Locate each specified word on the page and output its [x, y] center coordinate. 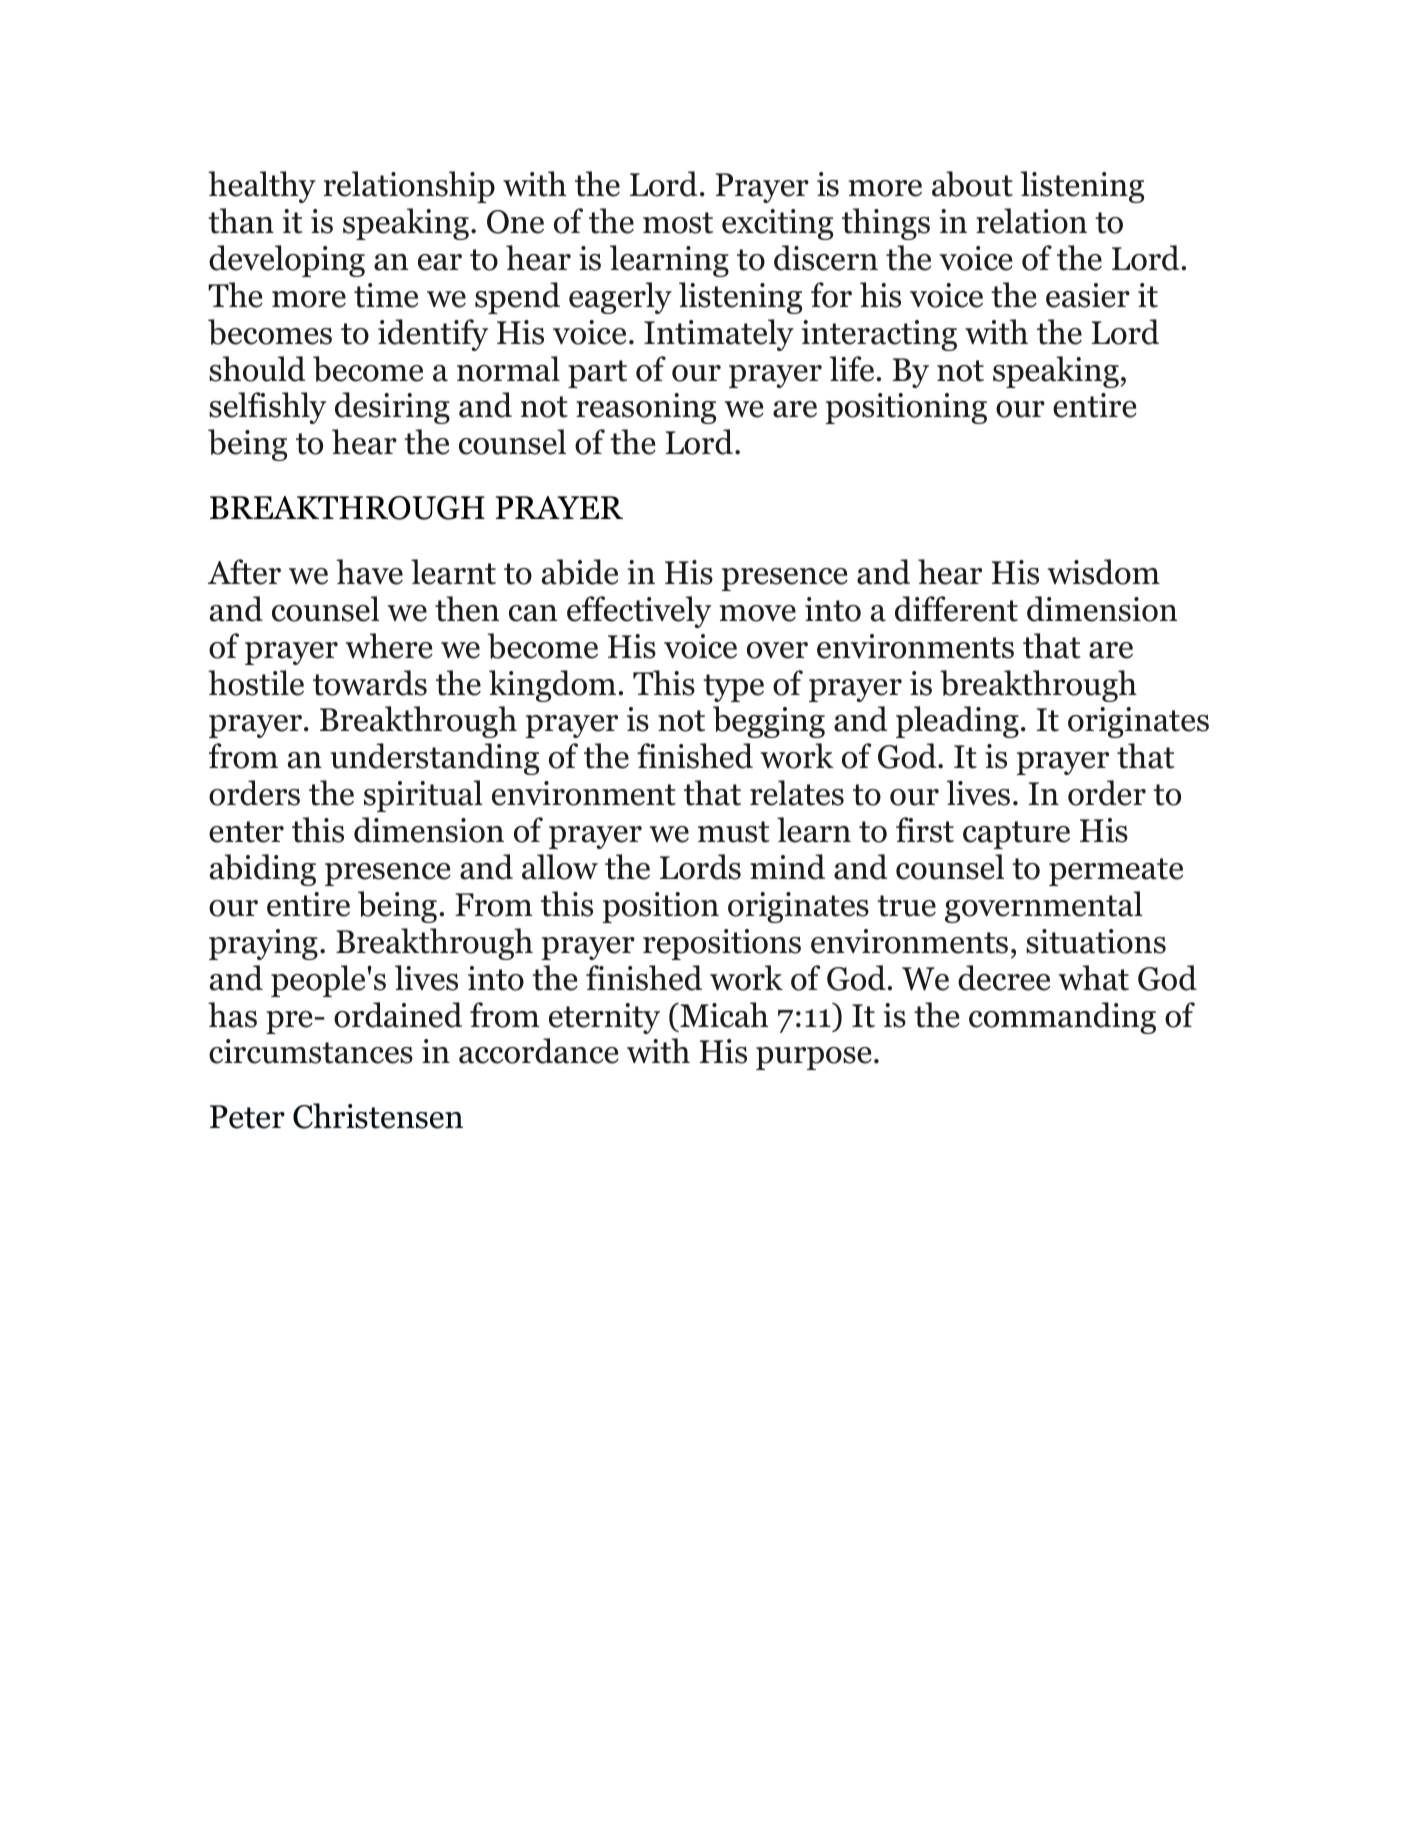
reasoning [646, 408]
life [852, 369]
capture [1016, 835]
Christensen [378, 1116]
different [956, 609]
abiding [263, 870]
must [734, 832]
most [678, 223]
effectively [639, 612]
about [972, 184]
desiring [392, 408]
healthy [262, 187]
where [389, 646]
